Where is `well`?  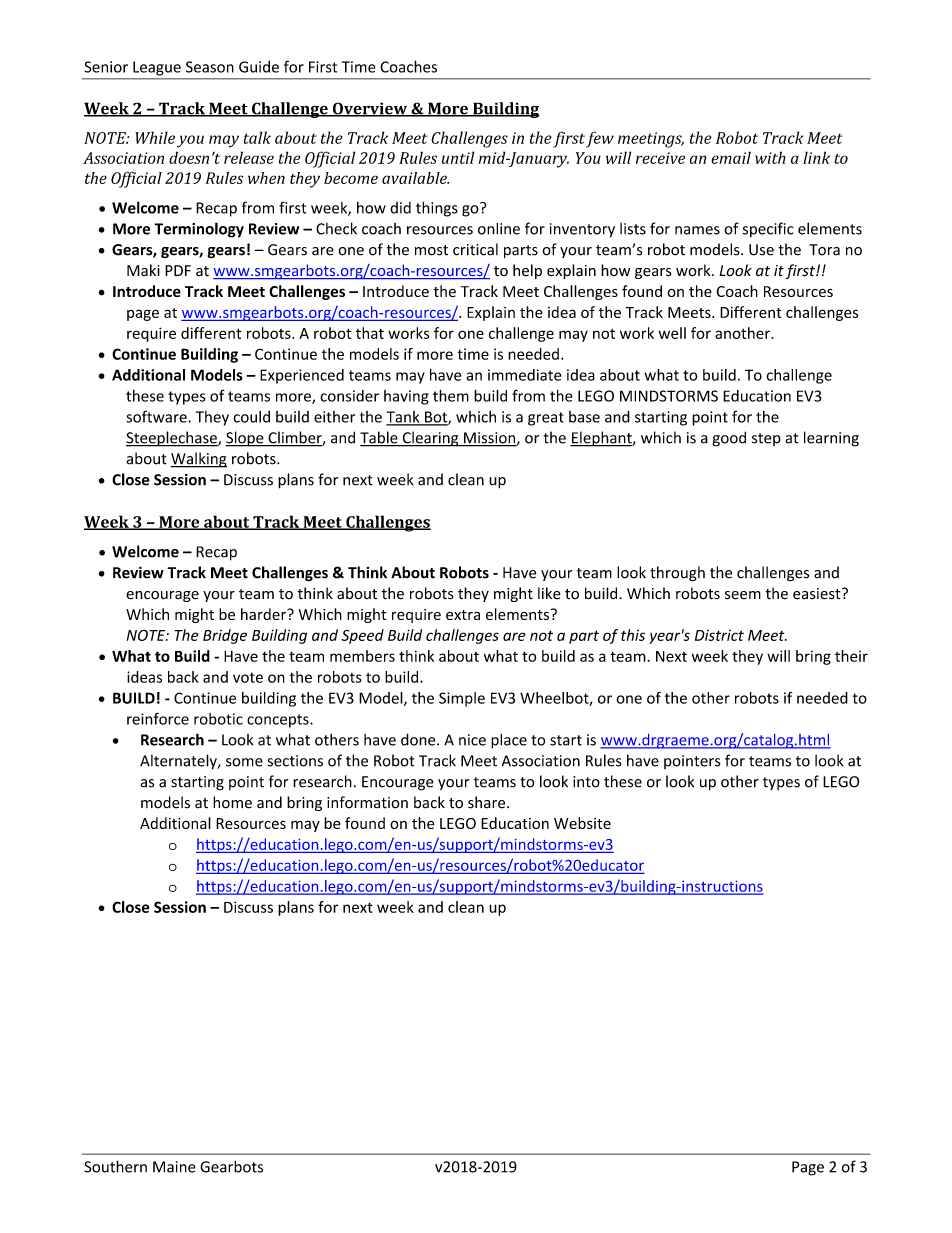
well is located at coordinates (672, 333).
